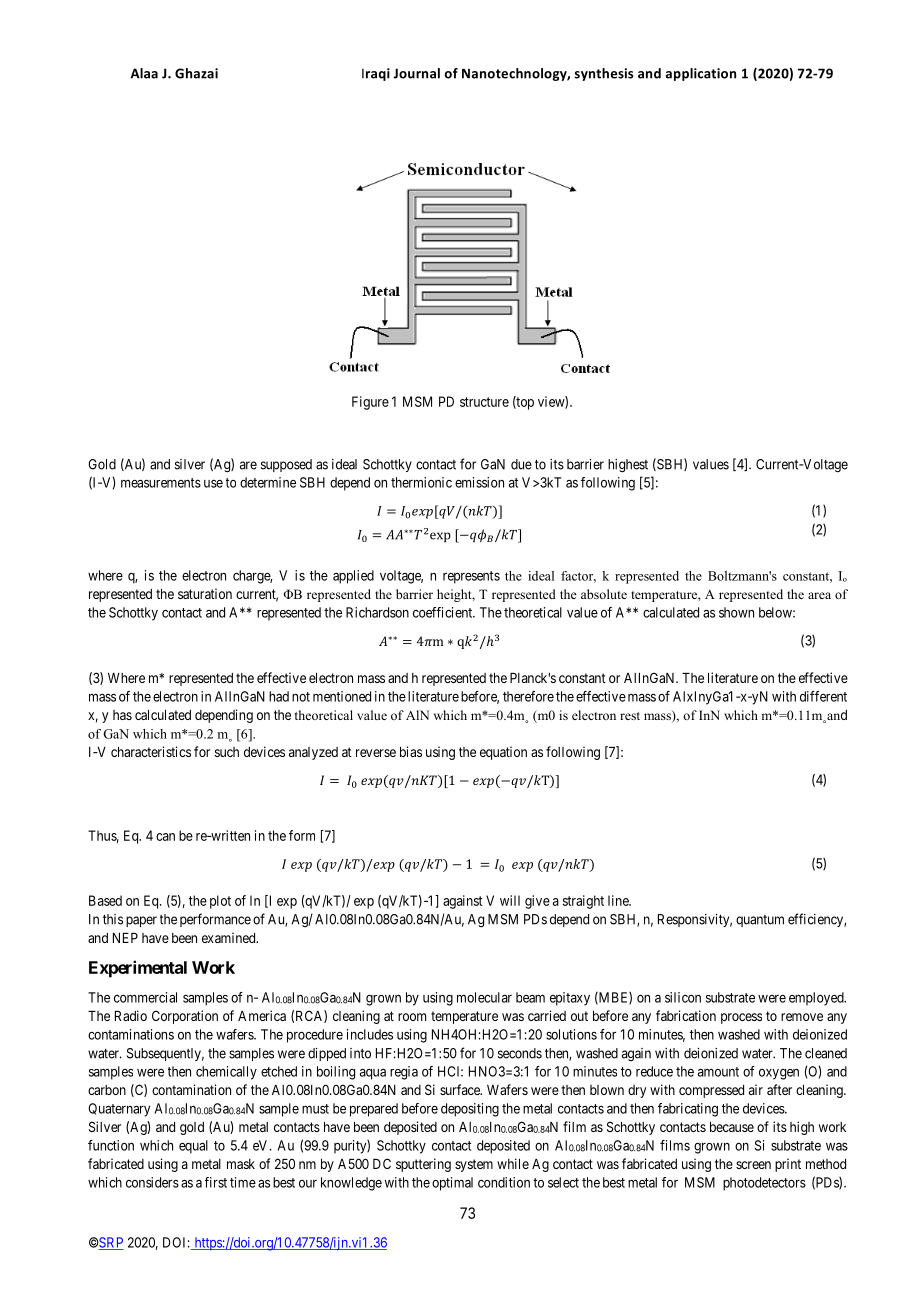 The image size is (924, 1308). What do you see at coordinates (753, 1165) in the page?
I see `screen` at bounding box center [753, 1165].
